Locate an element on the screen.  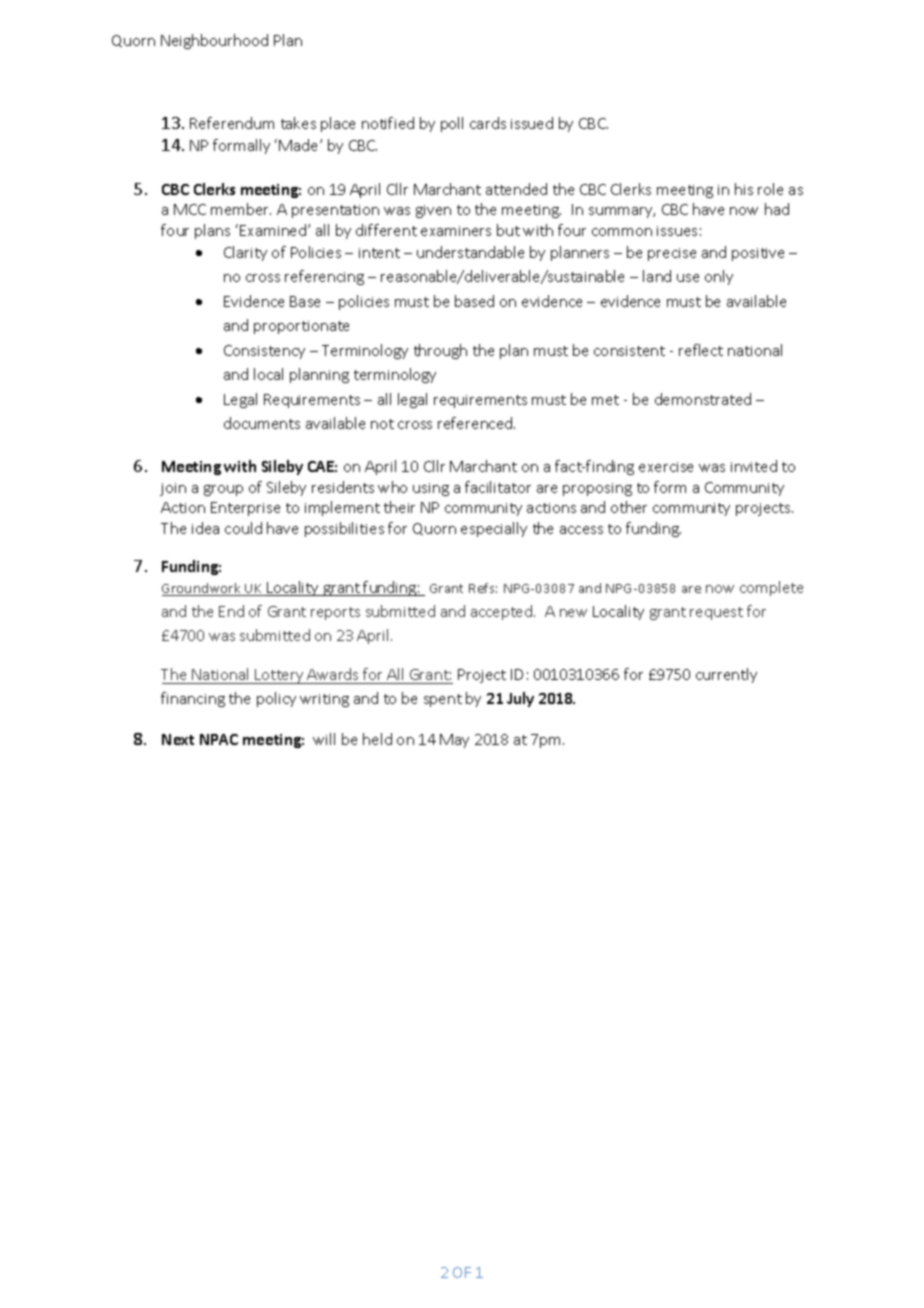
documents is located at coordinates (262, 423).
